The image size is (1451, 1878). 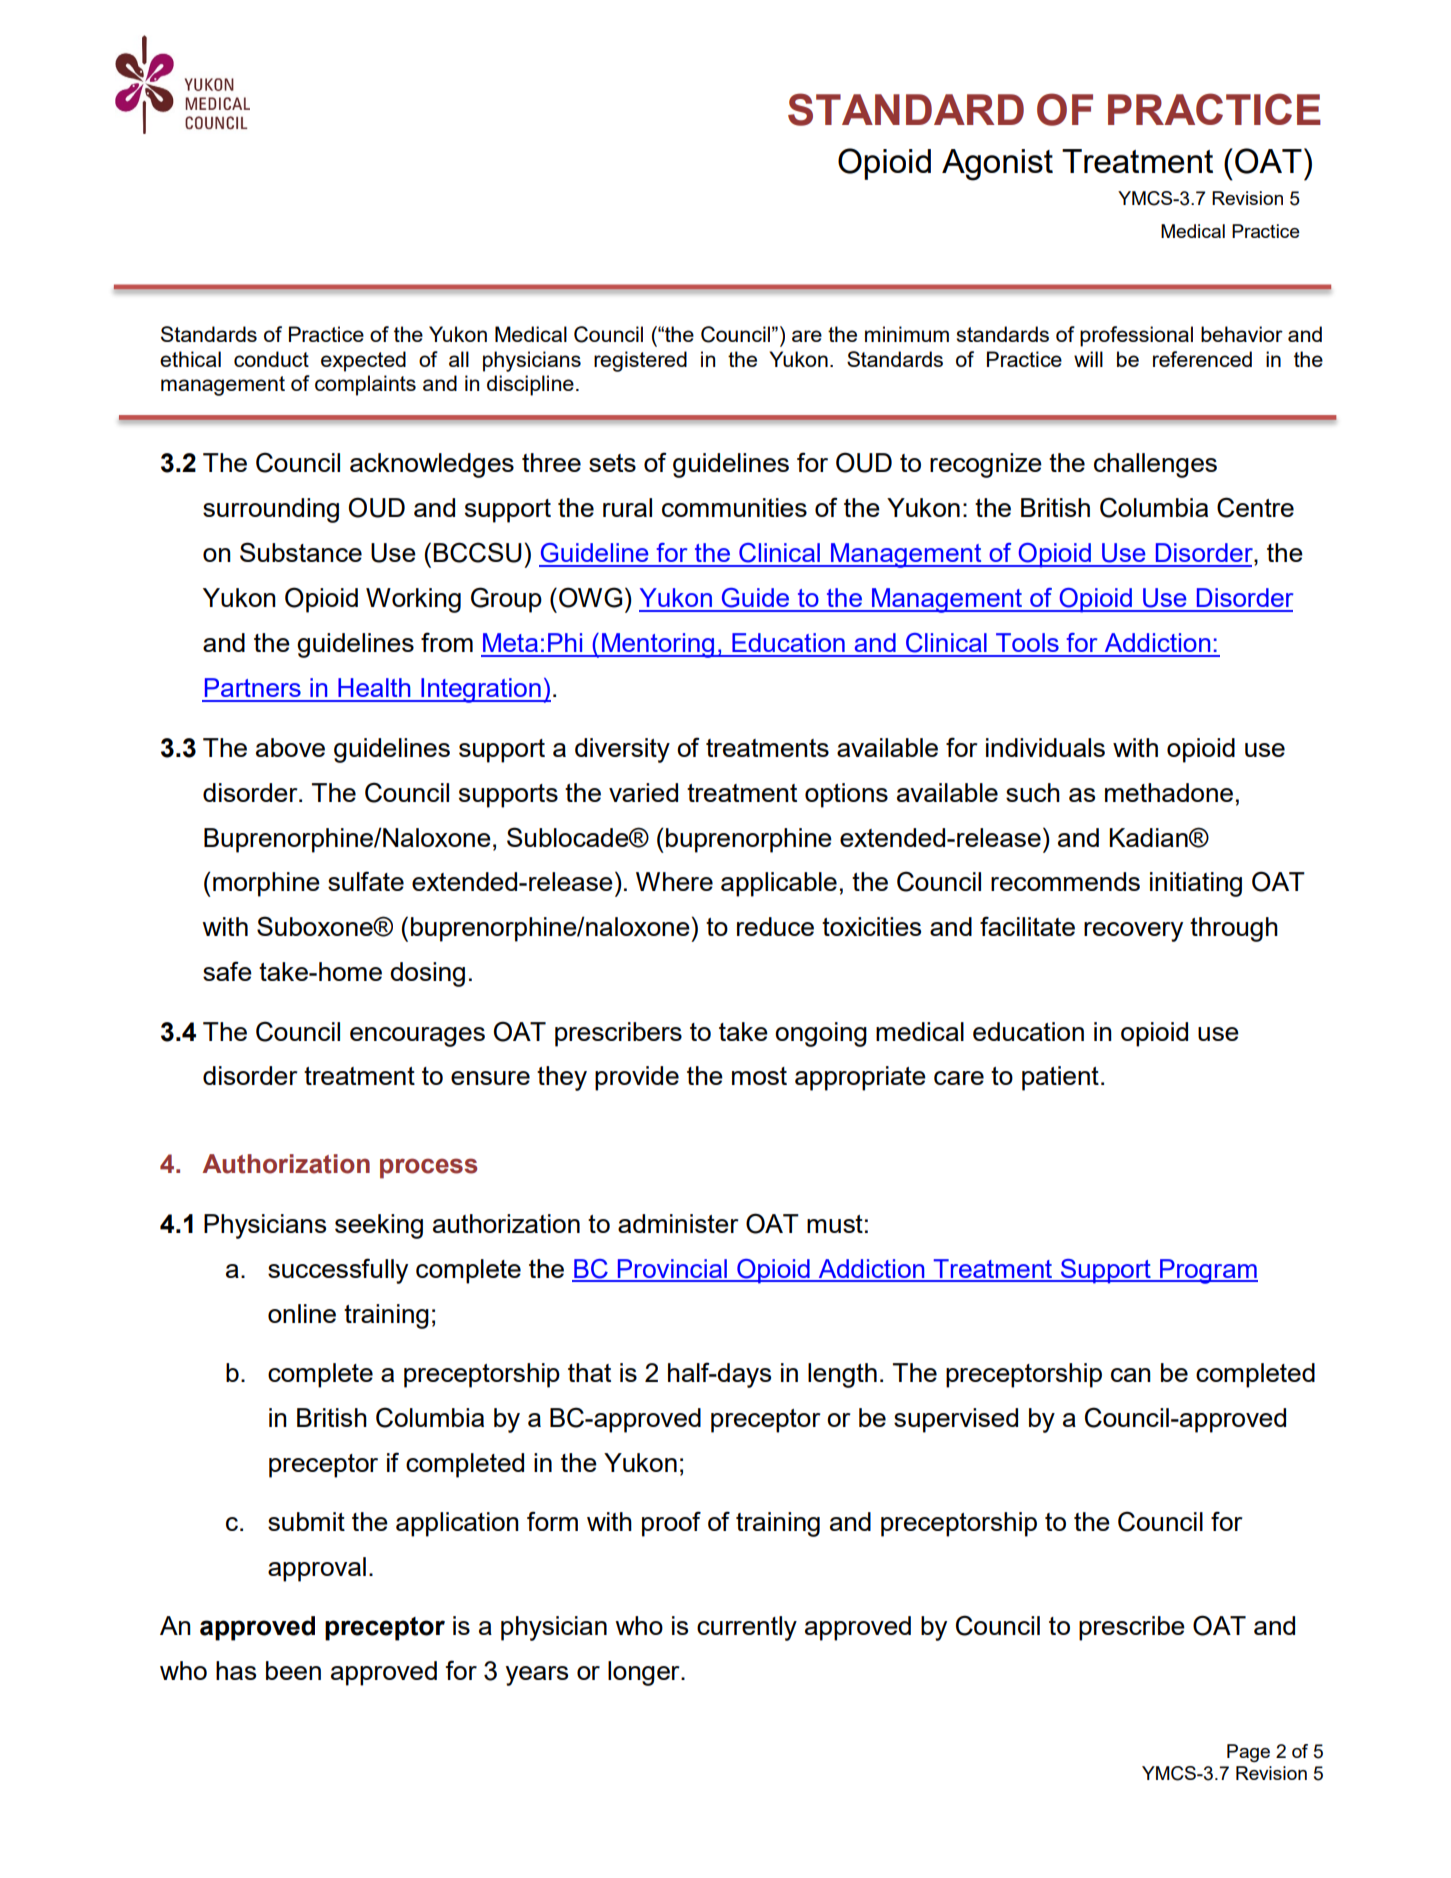 What do you see at coordinates (227, 971) in the page?
I see `safe` at bounding box center [227, 971].
